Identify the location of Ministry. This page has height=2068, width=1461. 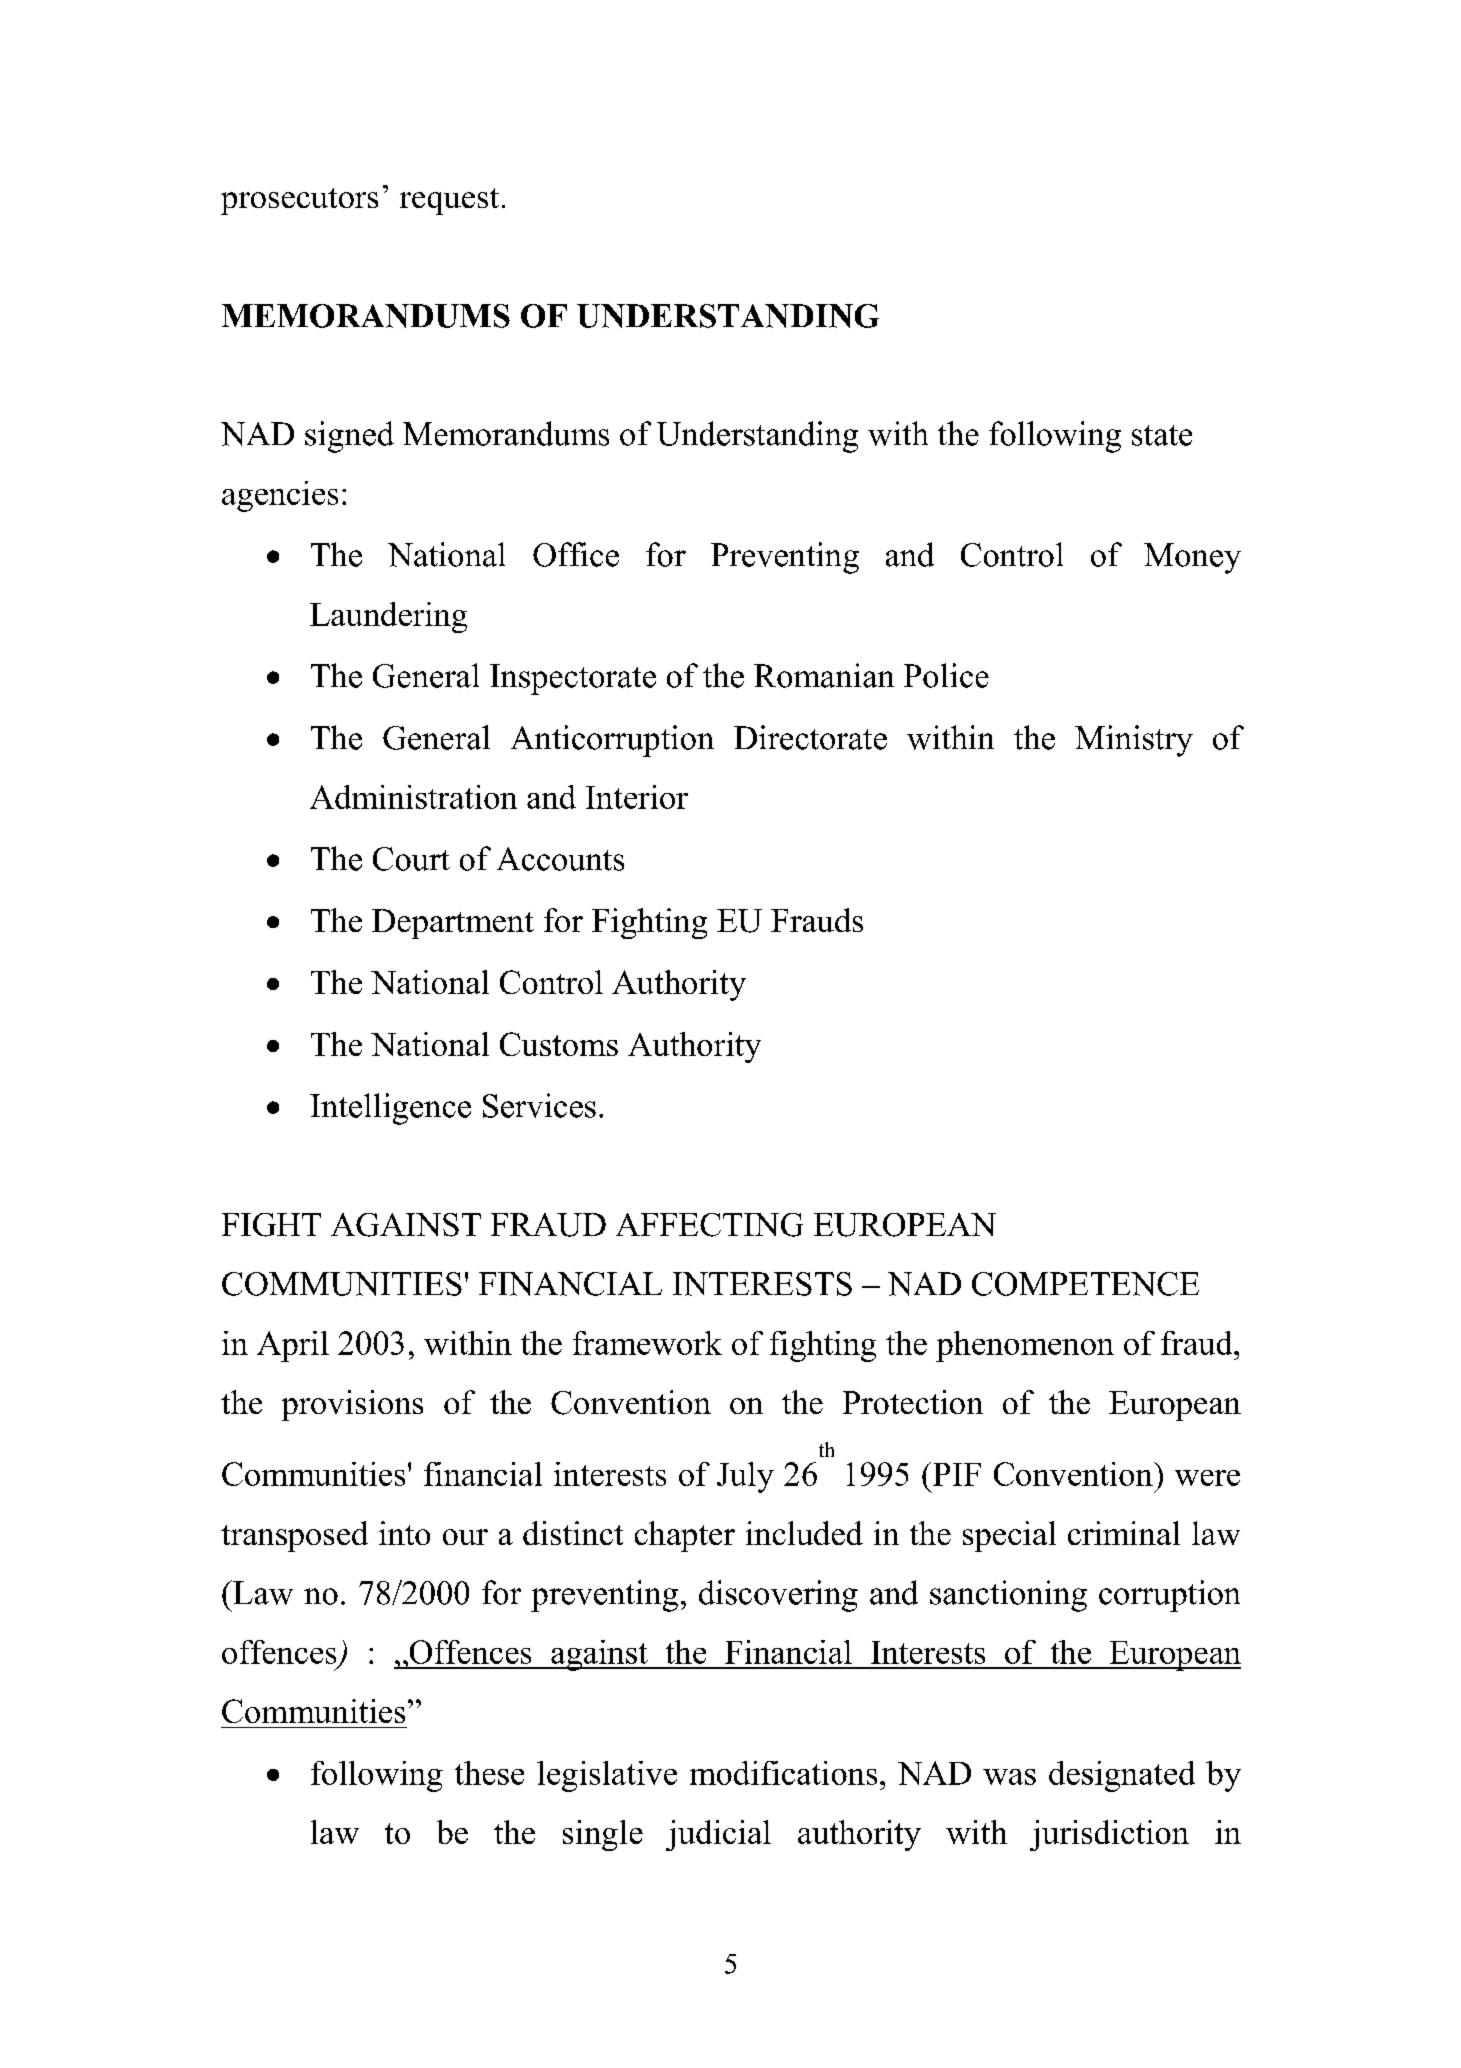
(1134, 741).
